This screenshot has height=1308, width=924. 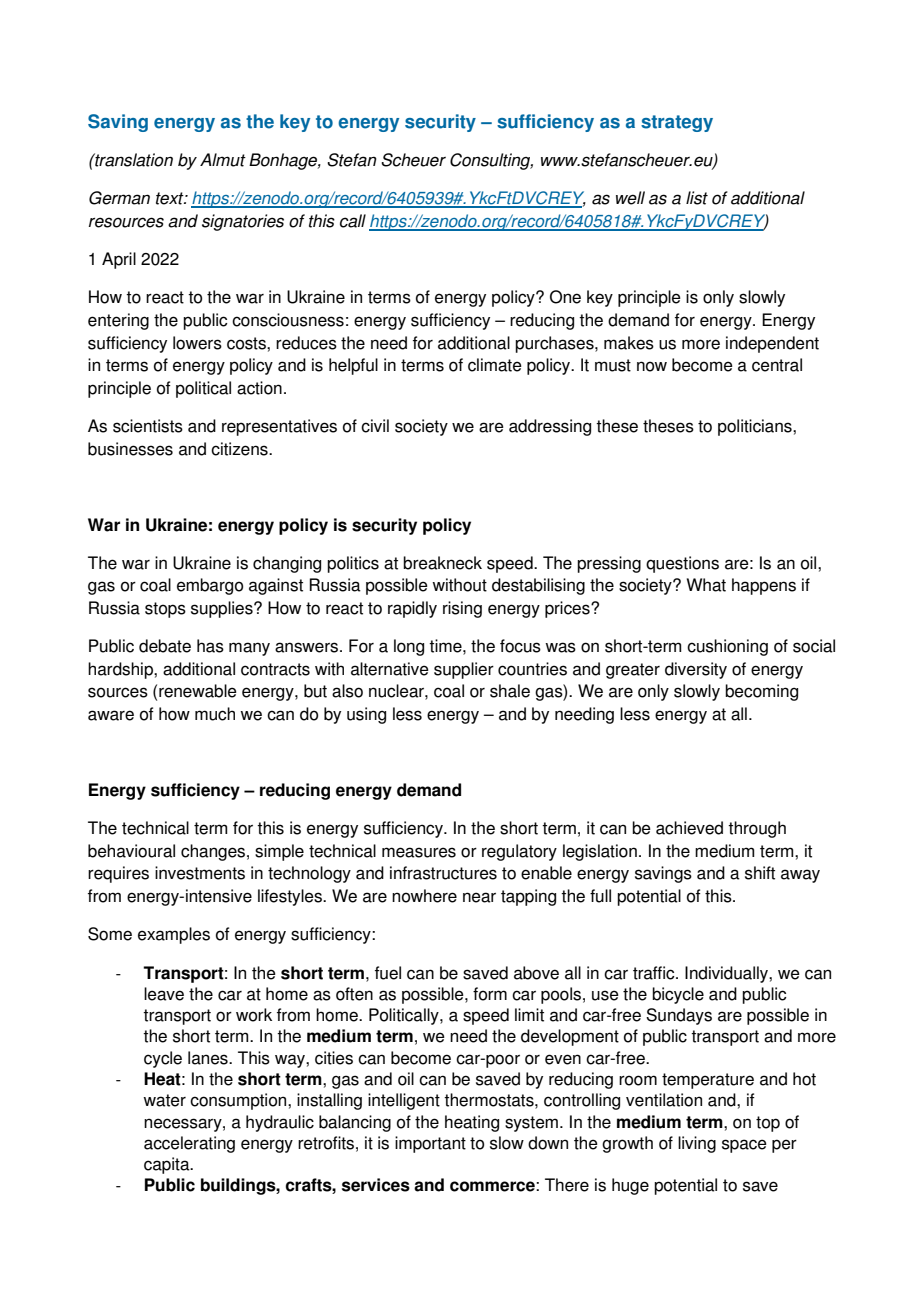 I want to click on citizens, so click(x=240, y=449).
